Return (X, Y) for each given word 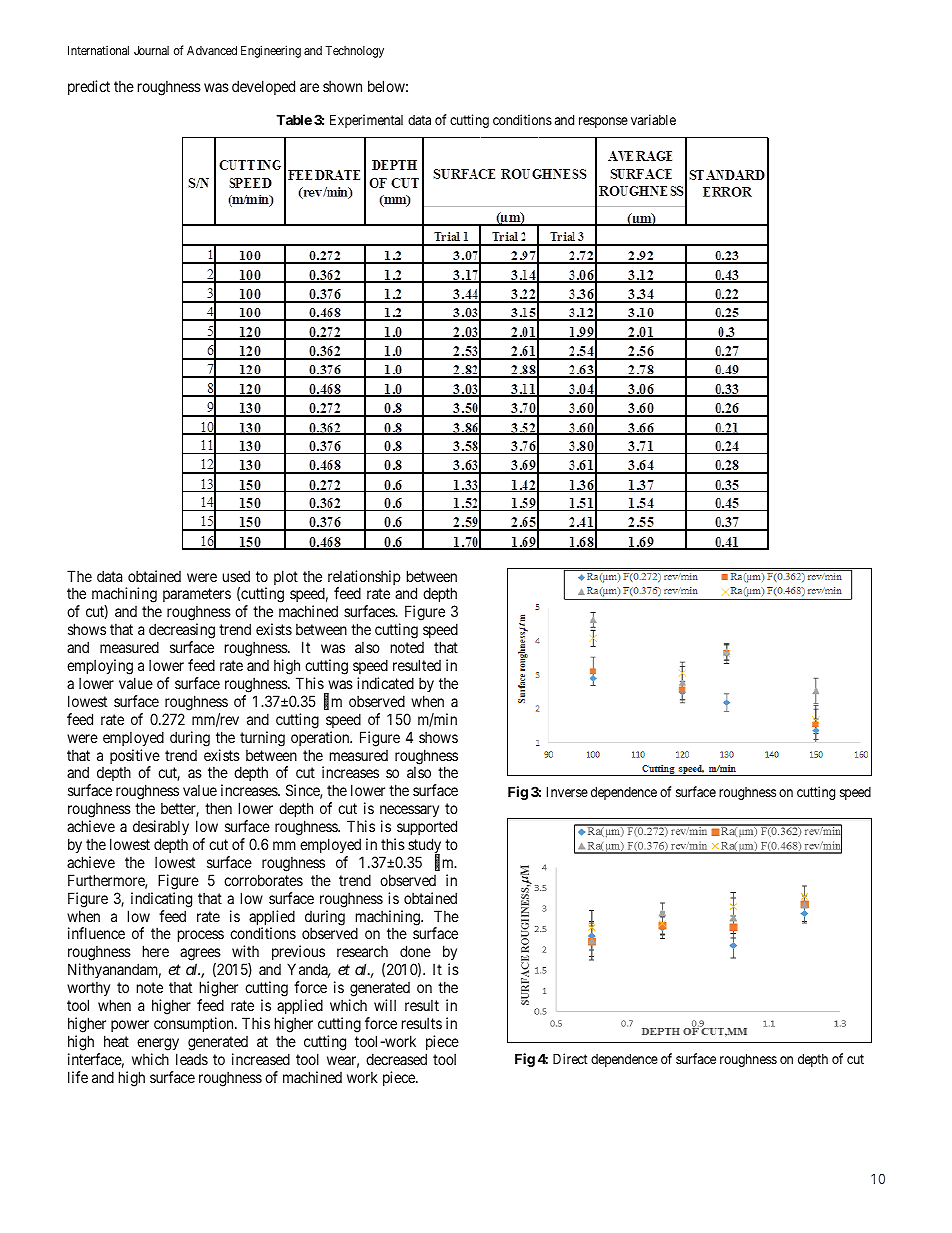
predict (89, 87)
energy (158, 1044)
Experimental (366, 121)
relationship (364, 579)
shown (342, 86)
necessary (409, 811)
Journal (151, 50)
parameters (197, 597)
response (603, 122)
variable (653, 119)
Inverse (567, 791)
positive (135, 758)
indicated (385, 683)
